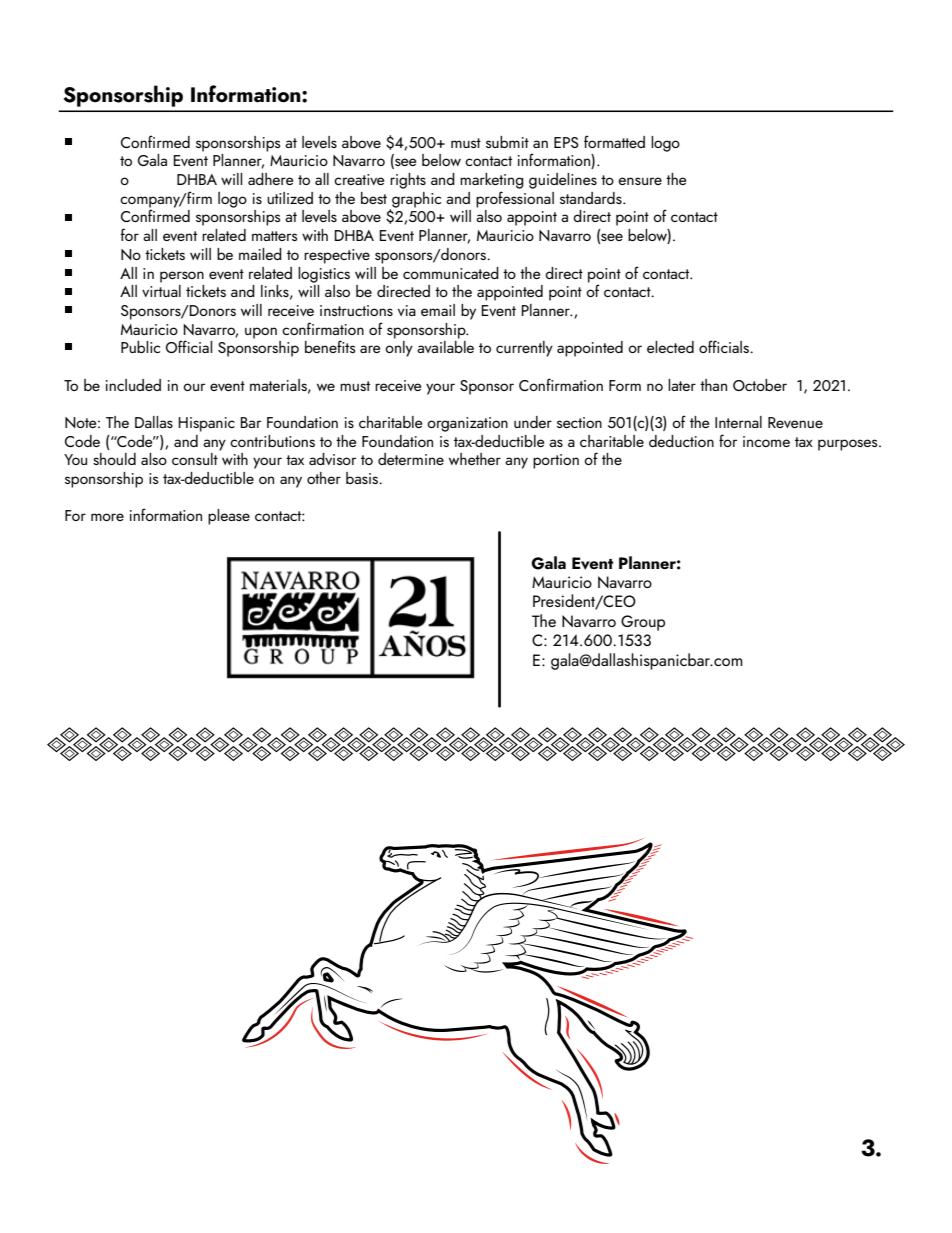 The image size is (952, 1233). Describe the element at coordinates (738, 422) in the screenshot. I see `Internal` at that location.
